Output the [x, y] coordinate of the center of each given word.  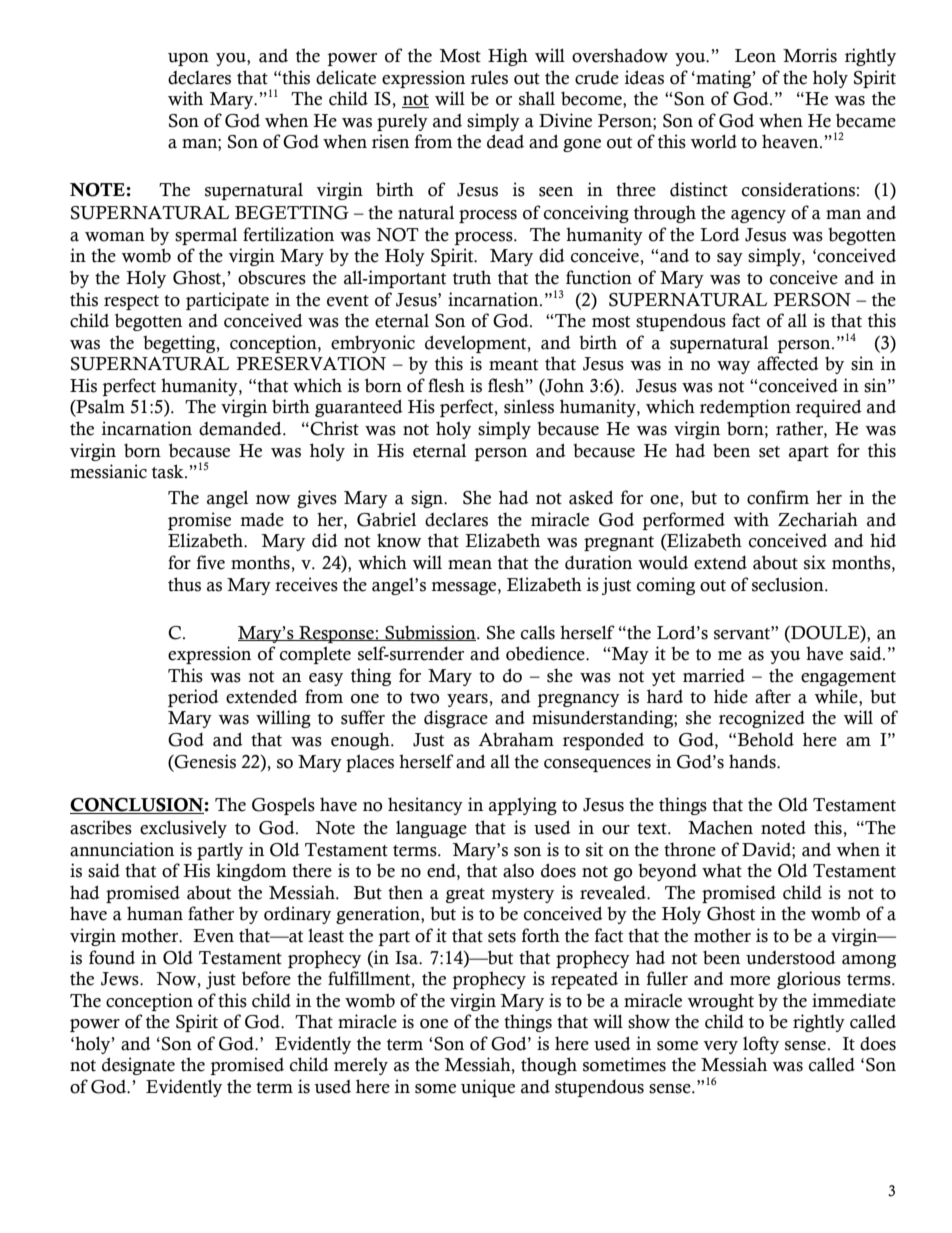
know [399, 541]
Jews [121, 979]
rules [489, 77]
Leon [755, 56]
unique [488, 1088]
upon [188, 59]
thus [184, 584]
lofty [761, 1045]
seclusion [789, 584]
